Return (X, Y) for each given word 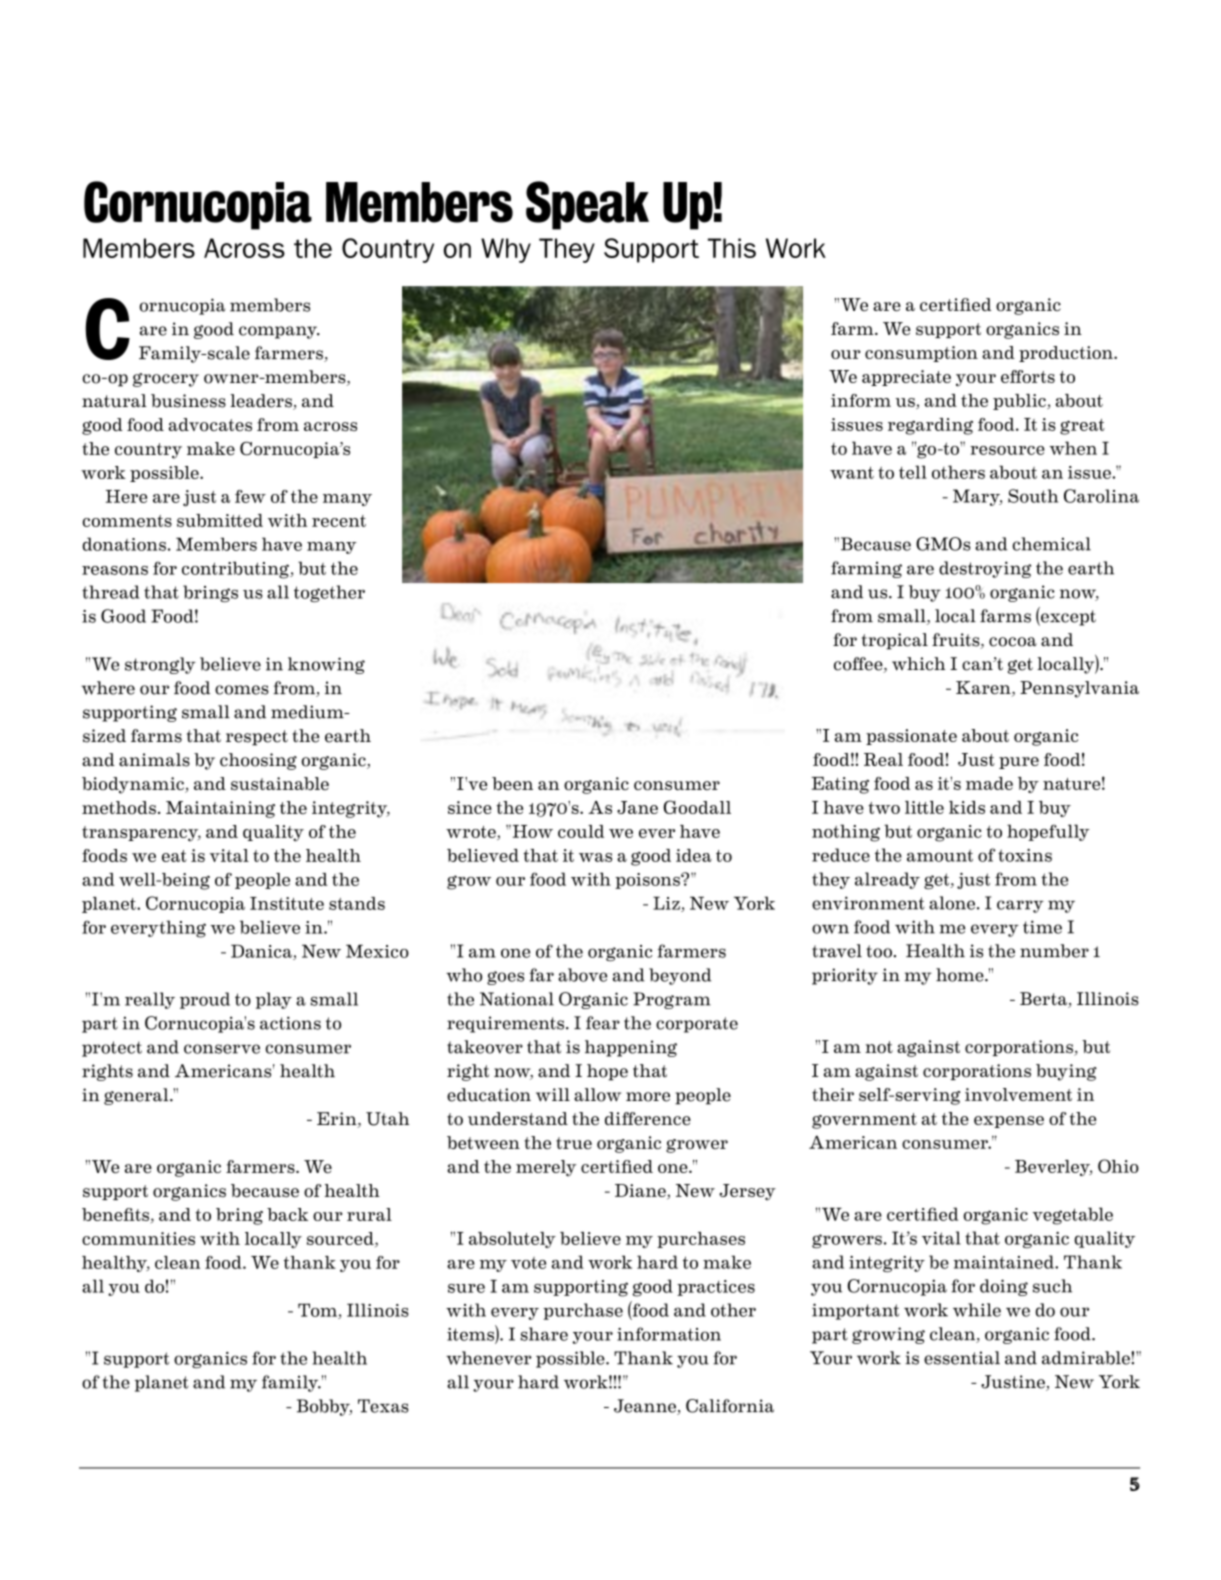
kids (967, 807)
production (1067, 354)
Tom (318, 1311)
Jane (637, 807)
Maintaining (220, 809)
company (279, 332)
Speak (587, 205)
